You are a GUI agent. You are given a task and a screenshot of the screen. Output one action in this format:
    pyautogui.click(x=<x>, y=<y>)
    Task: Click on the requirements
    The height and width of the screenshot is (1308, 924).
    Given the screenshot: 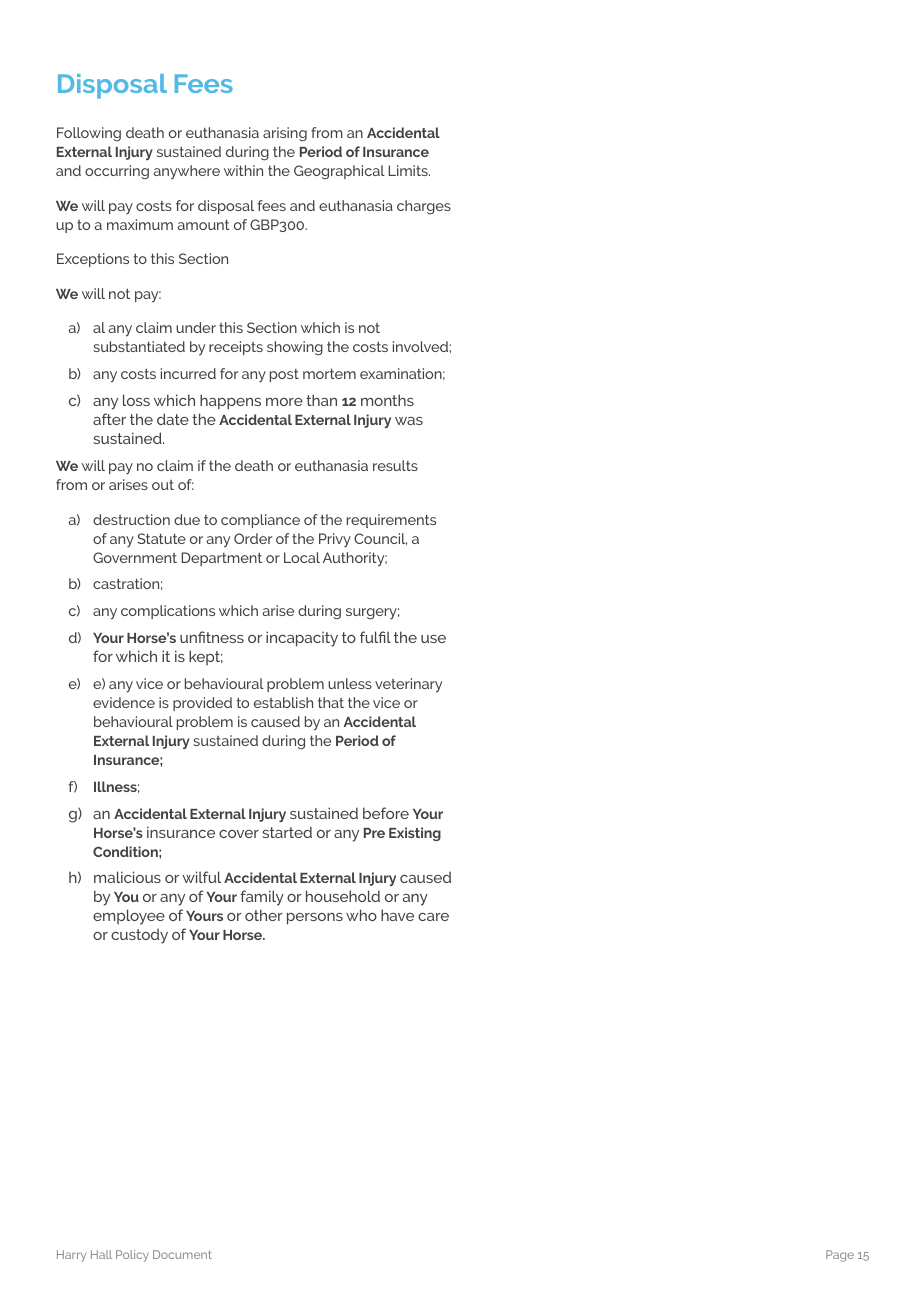 What is the action you would take?
    pyautogui.click(x=391, y=521)
